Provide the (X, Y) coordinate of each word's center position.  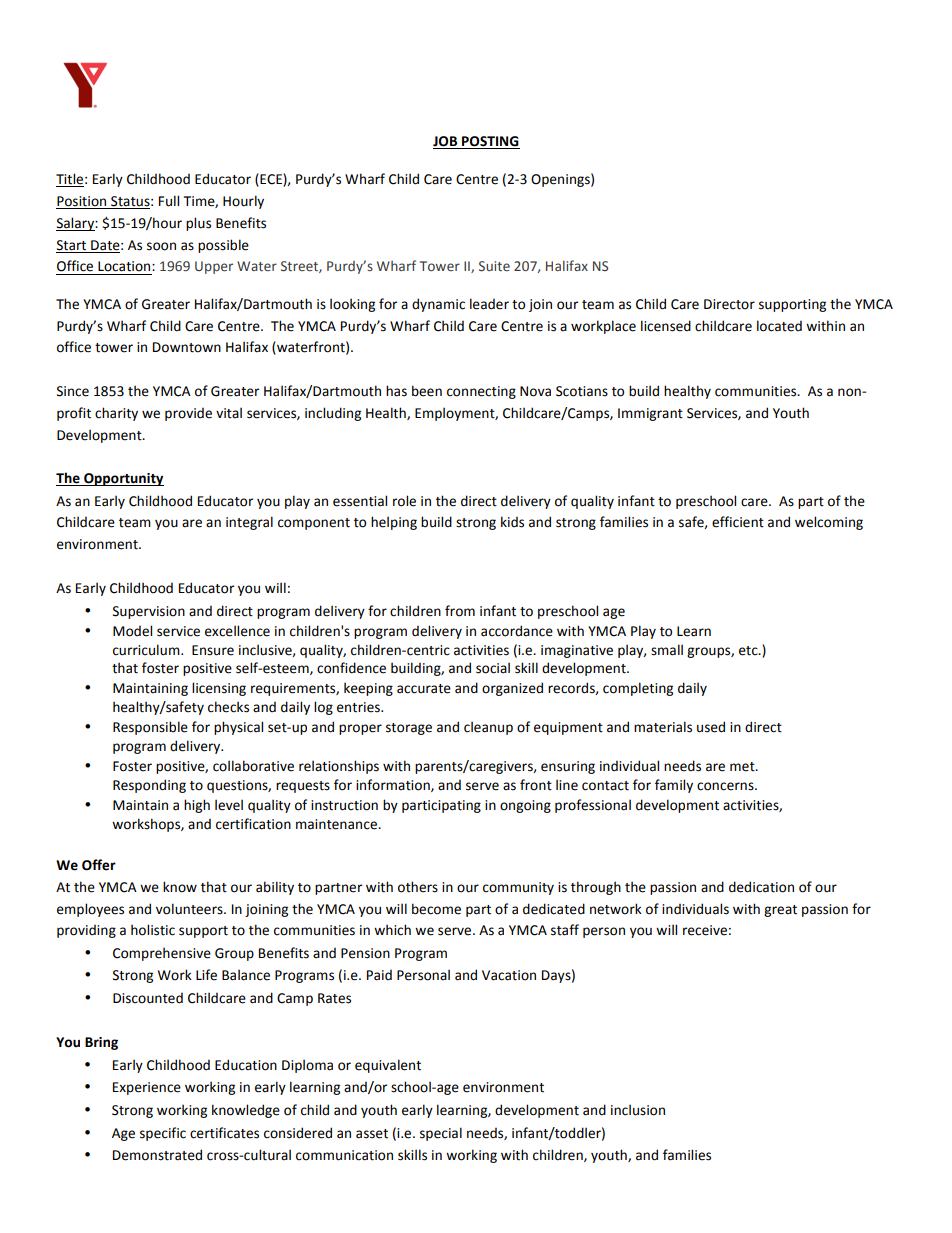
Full (169, 201)
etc (749, 651)
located (779, 326)
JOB (446, 142)
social (493, 668)
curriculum (147, 650)
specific (163, 1134)
